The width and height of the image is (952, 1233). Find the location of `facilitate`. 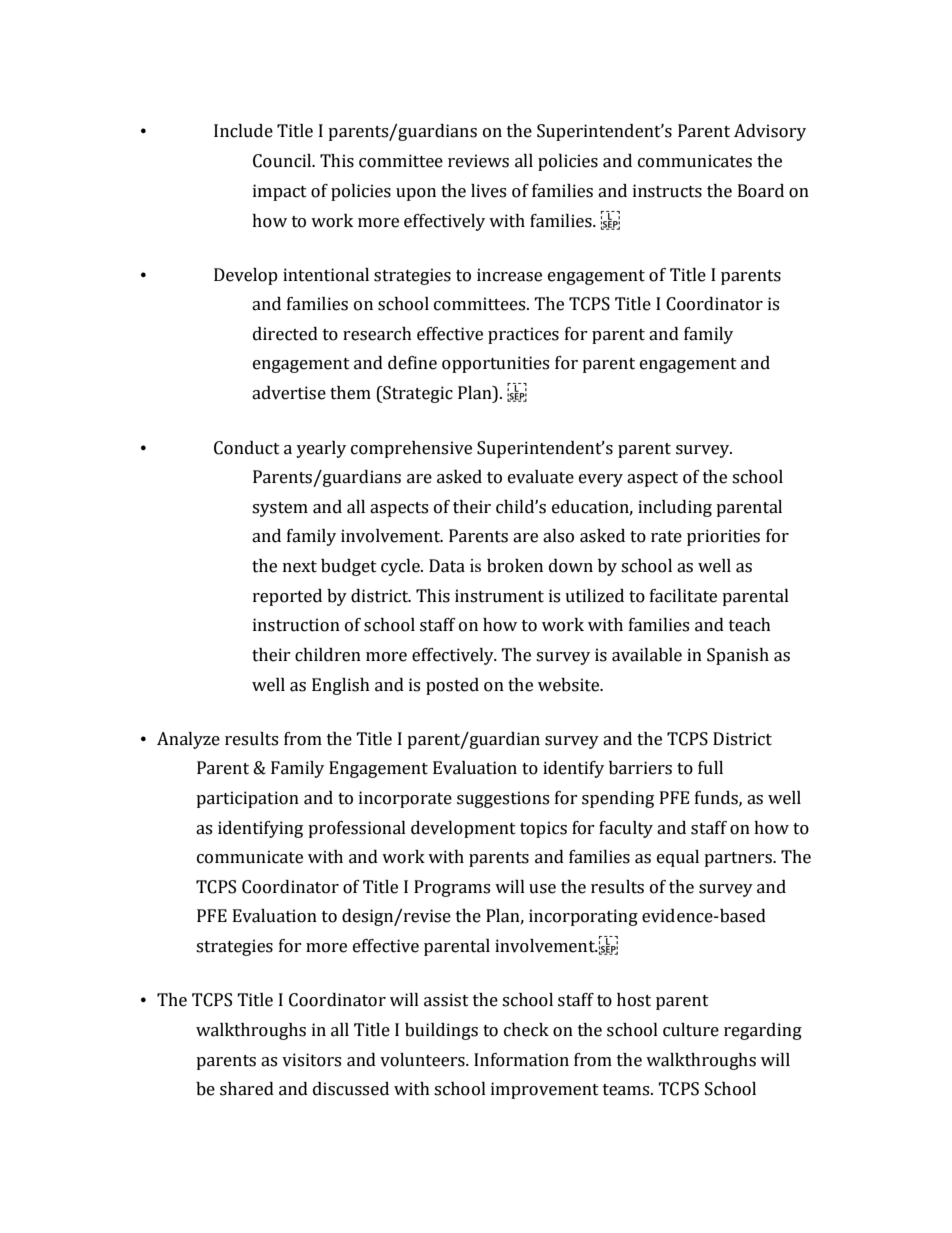

facilitate is located at coordinates (683, 596).
